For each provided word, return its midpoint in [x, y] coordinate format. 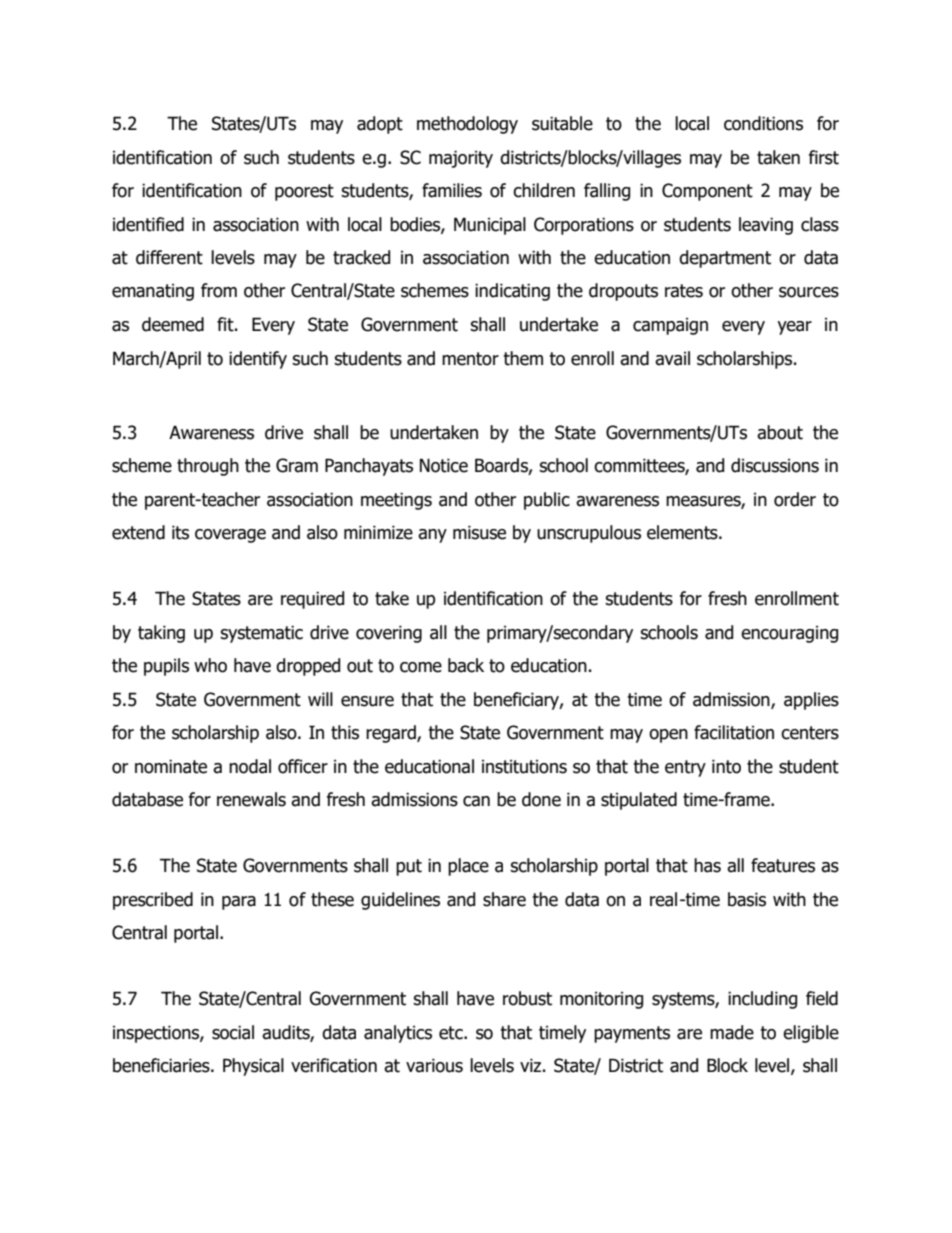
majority [461, 159]
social [233, 1032]
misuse [479, 532]
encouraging [789, 634]
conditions [763, 123]
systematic [261, 634]
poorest [304, 192]
